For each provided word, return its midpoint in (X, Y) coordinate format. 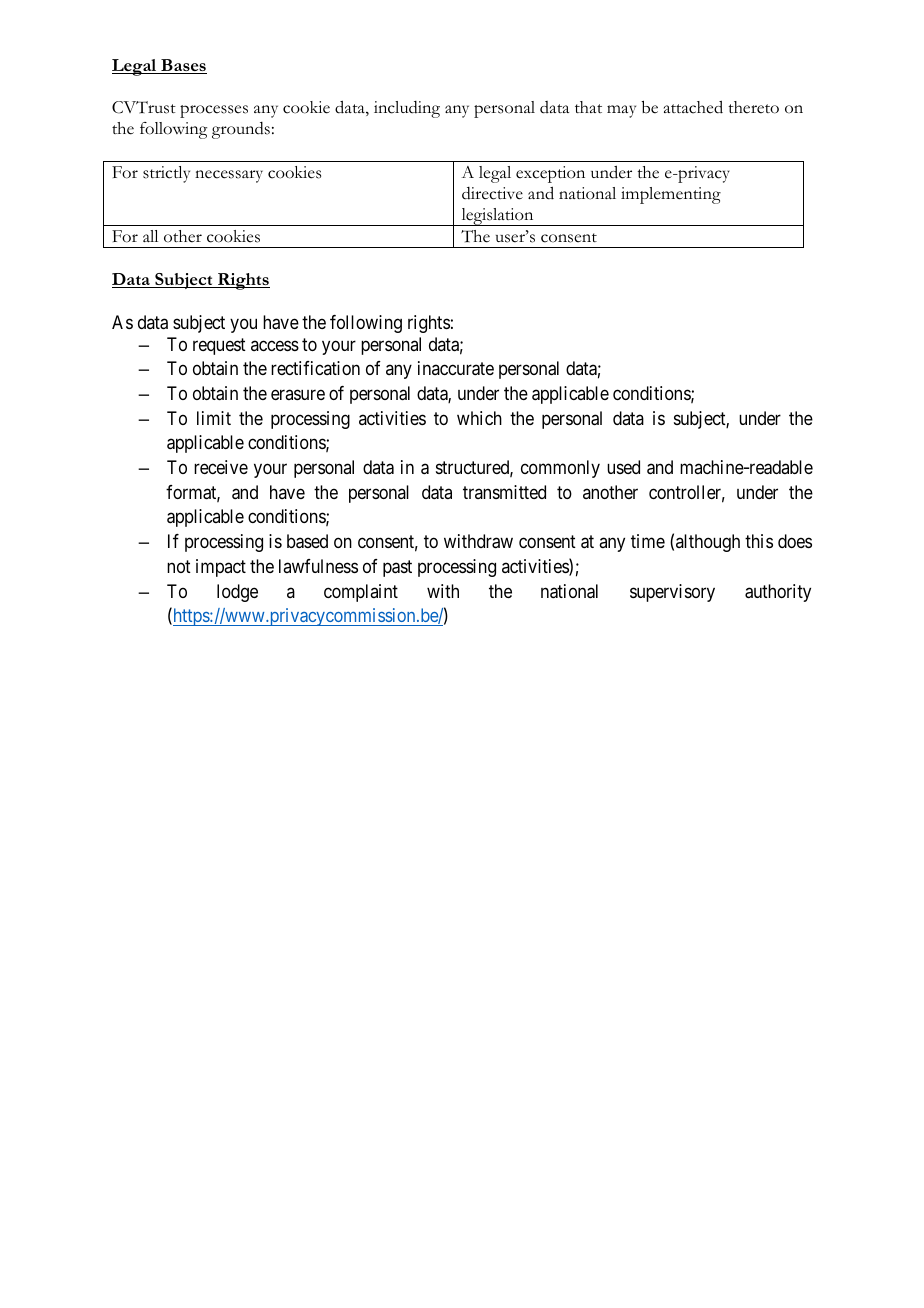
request (219, 346)
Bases (183, 66)
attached (693, 107)
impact (221, 568)
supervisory (672, 593)
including (407, 109)
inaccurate (456, 368)
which (479, 418)
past (397, 568)
